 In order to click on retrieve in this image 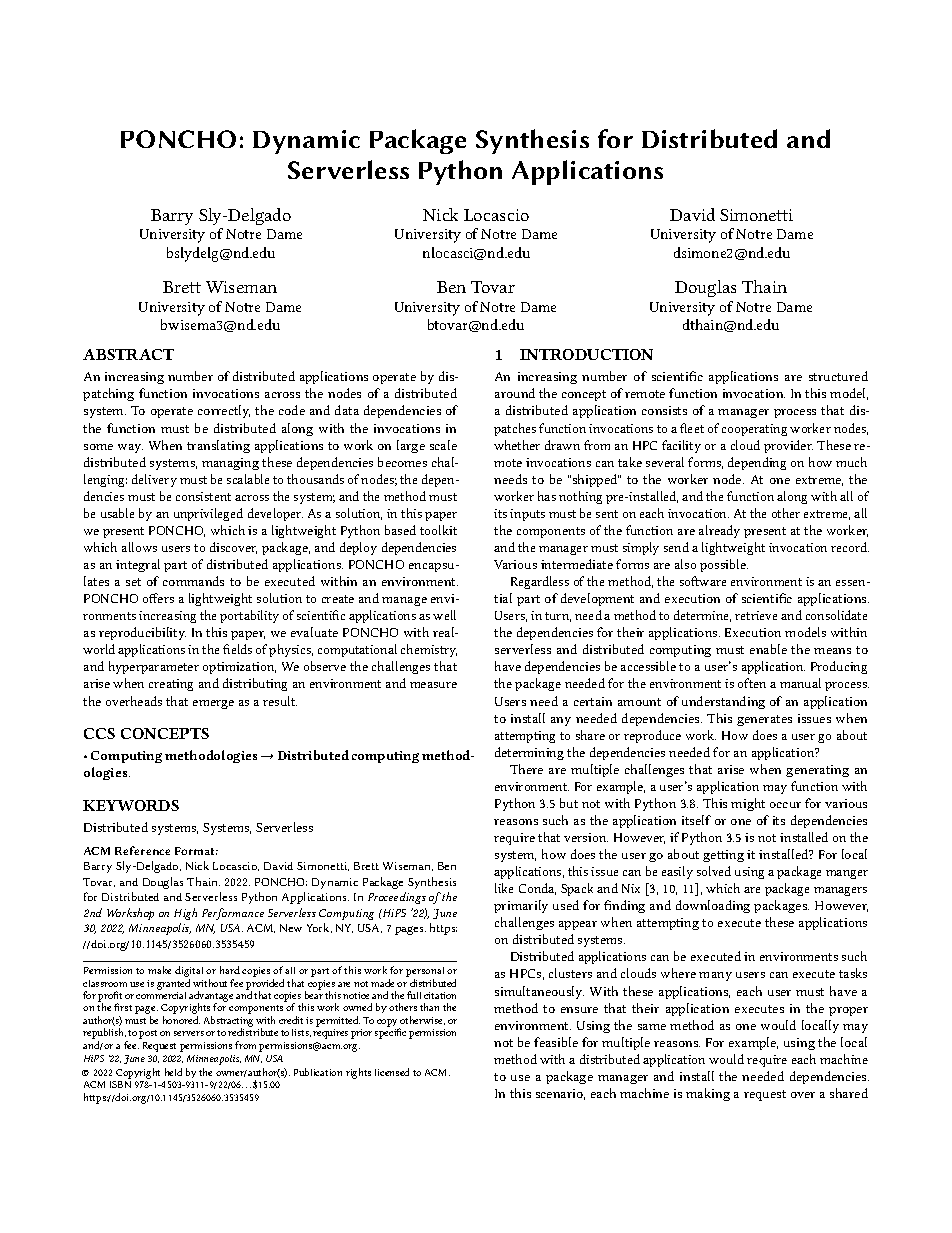, I will do `click(756, 615)`.
